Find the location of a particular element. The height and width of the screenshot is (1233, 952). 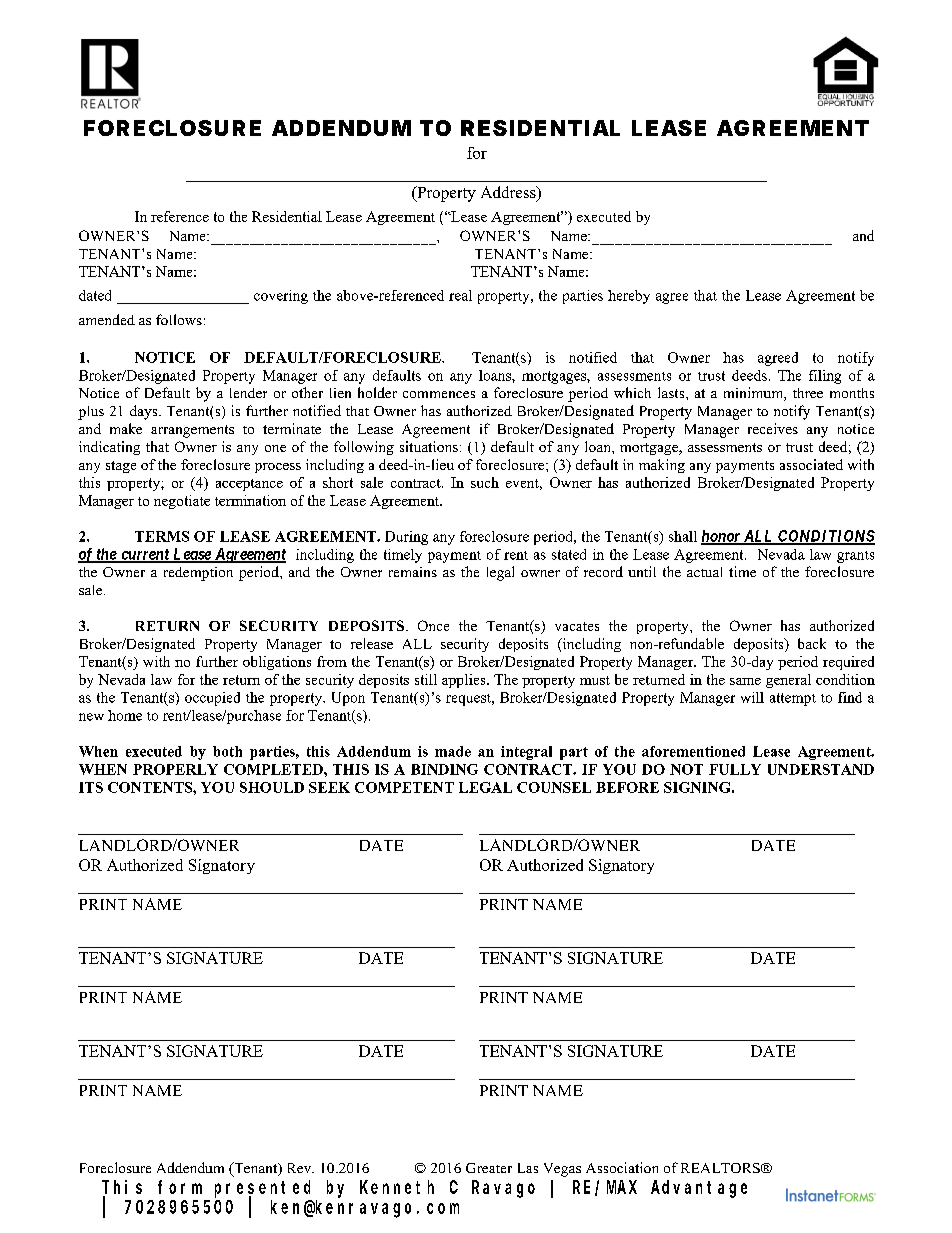

hereby is located at coordinates (629, 297).
